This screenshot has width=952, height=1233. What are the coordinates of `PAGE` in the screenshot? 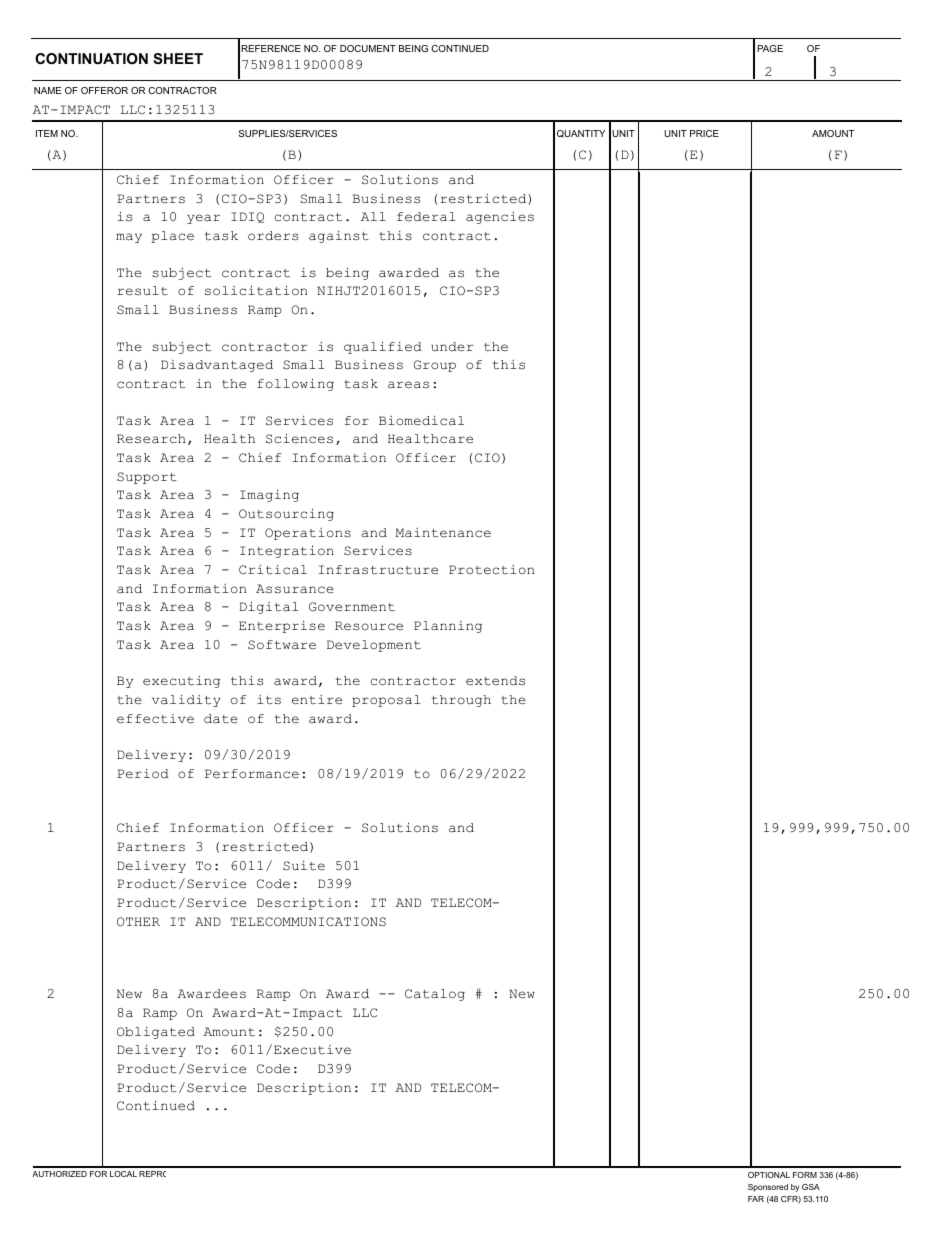 It's located at (770, 48).
